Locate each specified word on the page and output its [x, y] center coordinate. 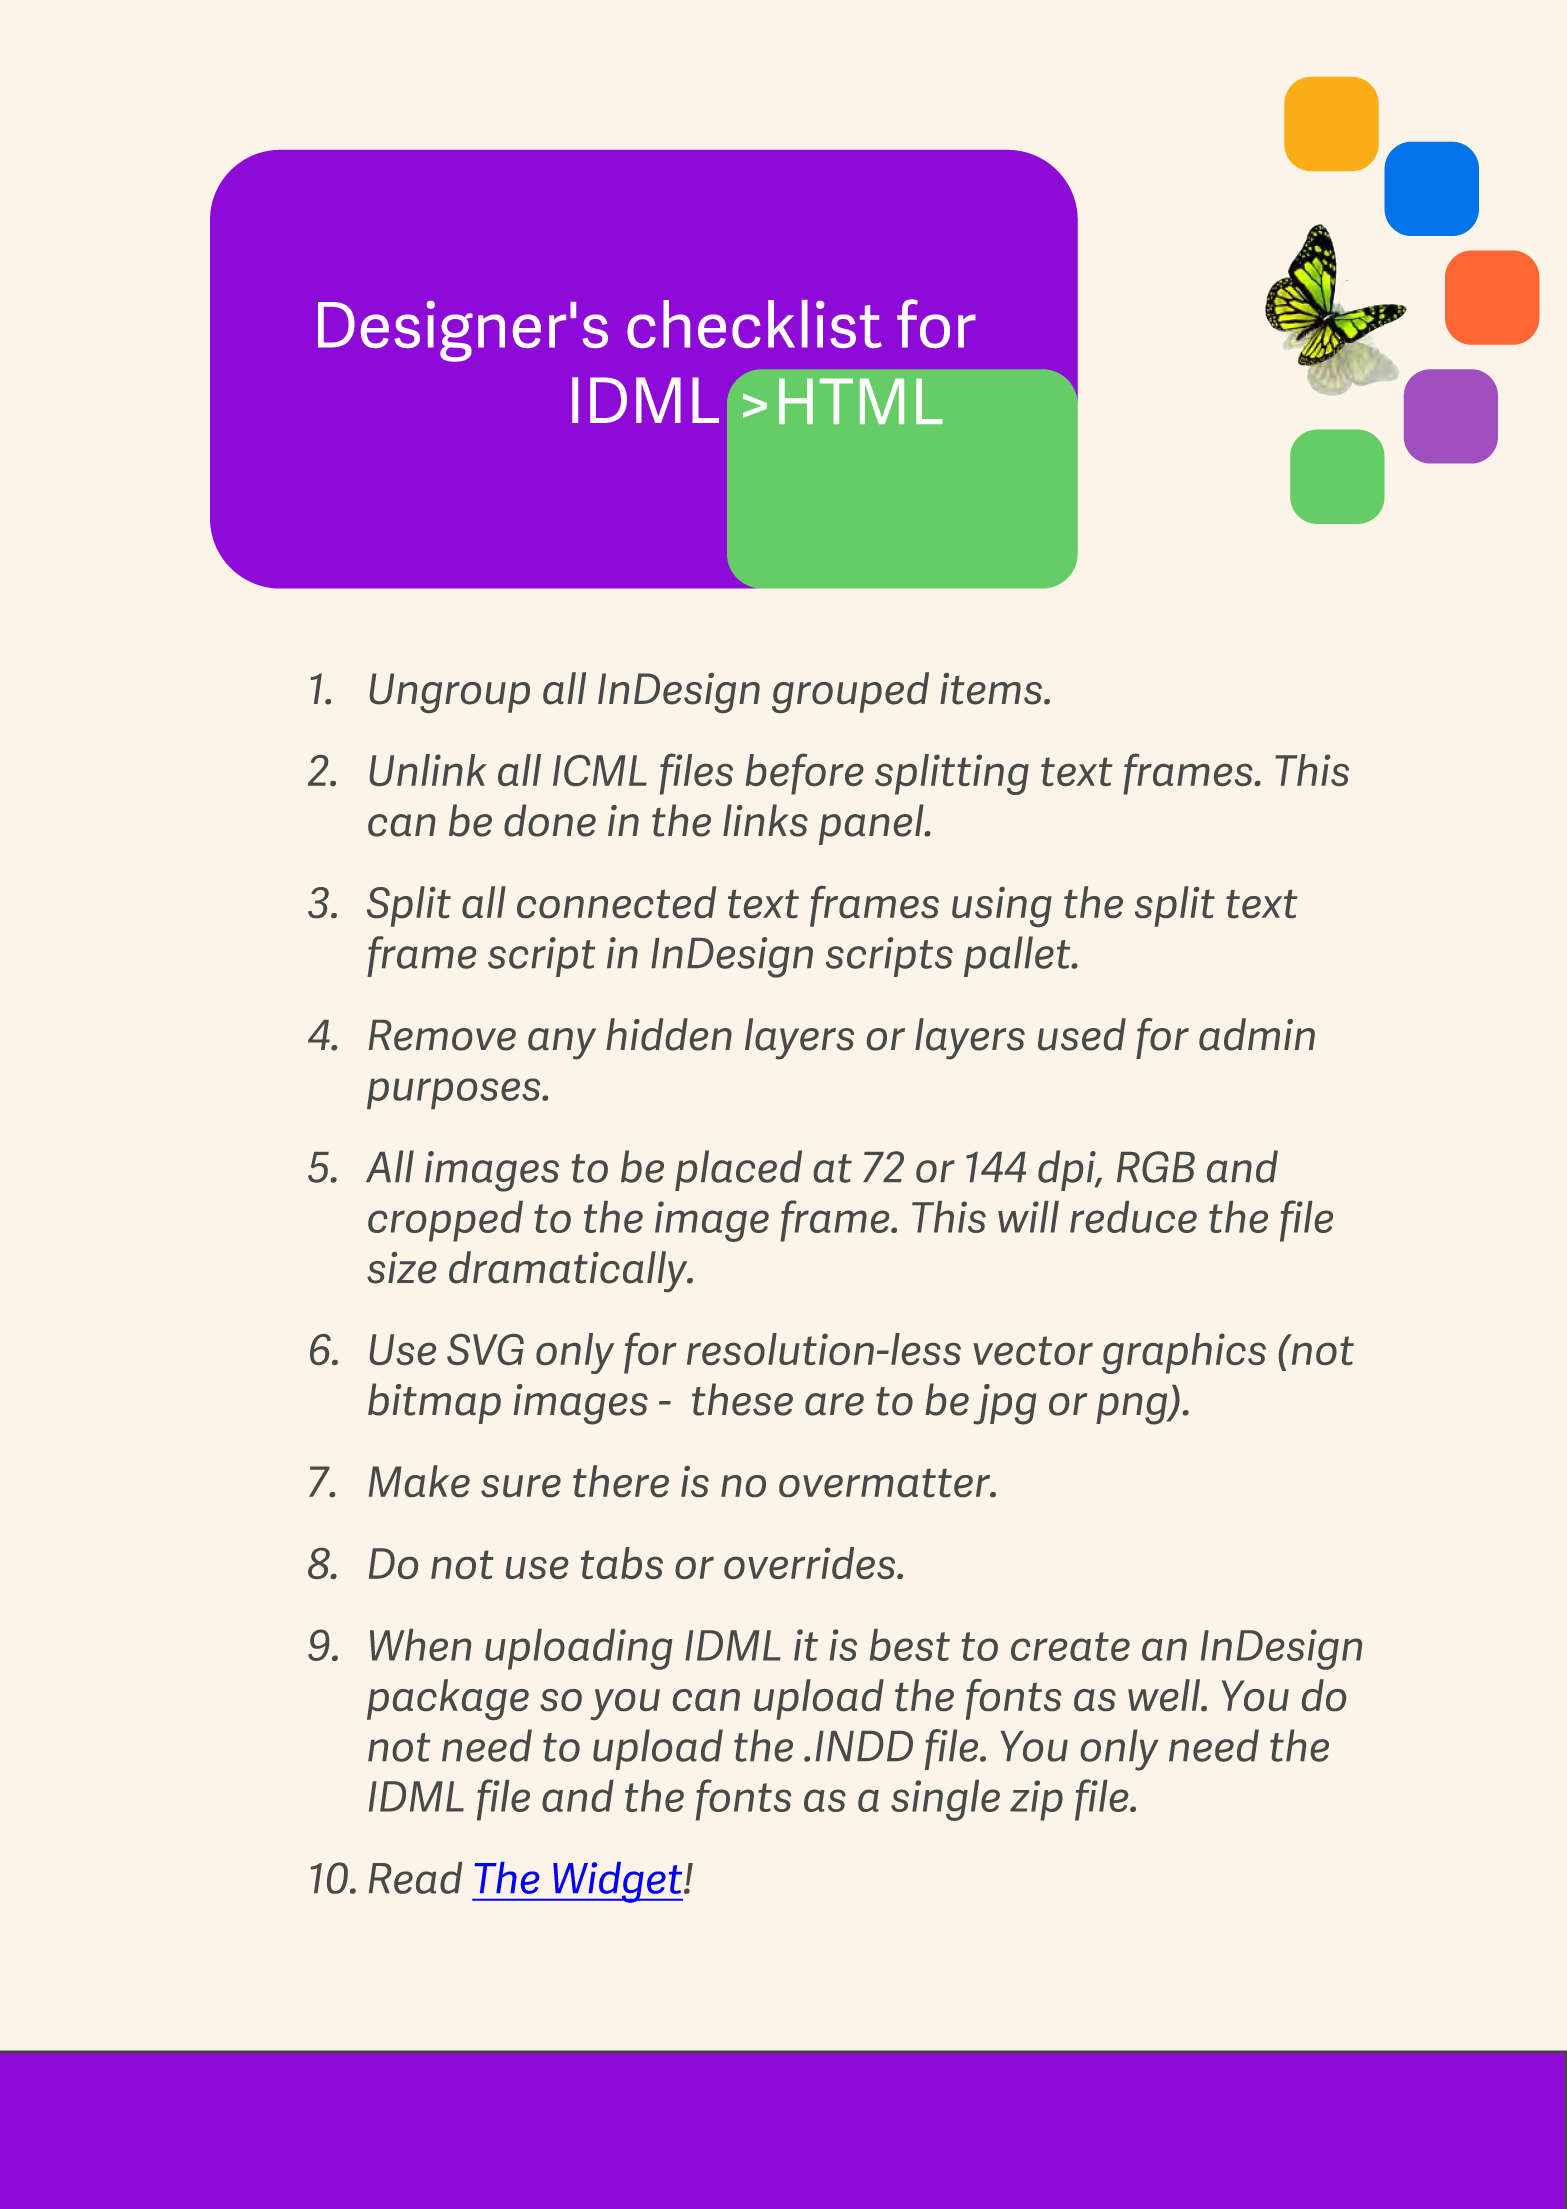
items [991, 689]
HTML [861, 401]
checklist [754, 324]
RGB [1156, 1167]
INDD [864, 1746]
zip [1036, 1800]
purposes [455, 1093]
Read [415, 1878]
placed [738, 1170]
